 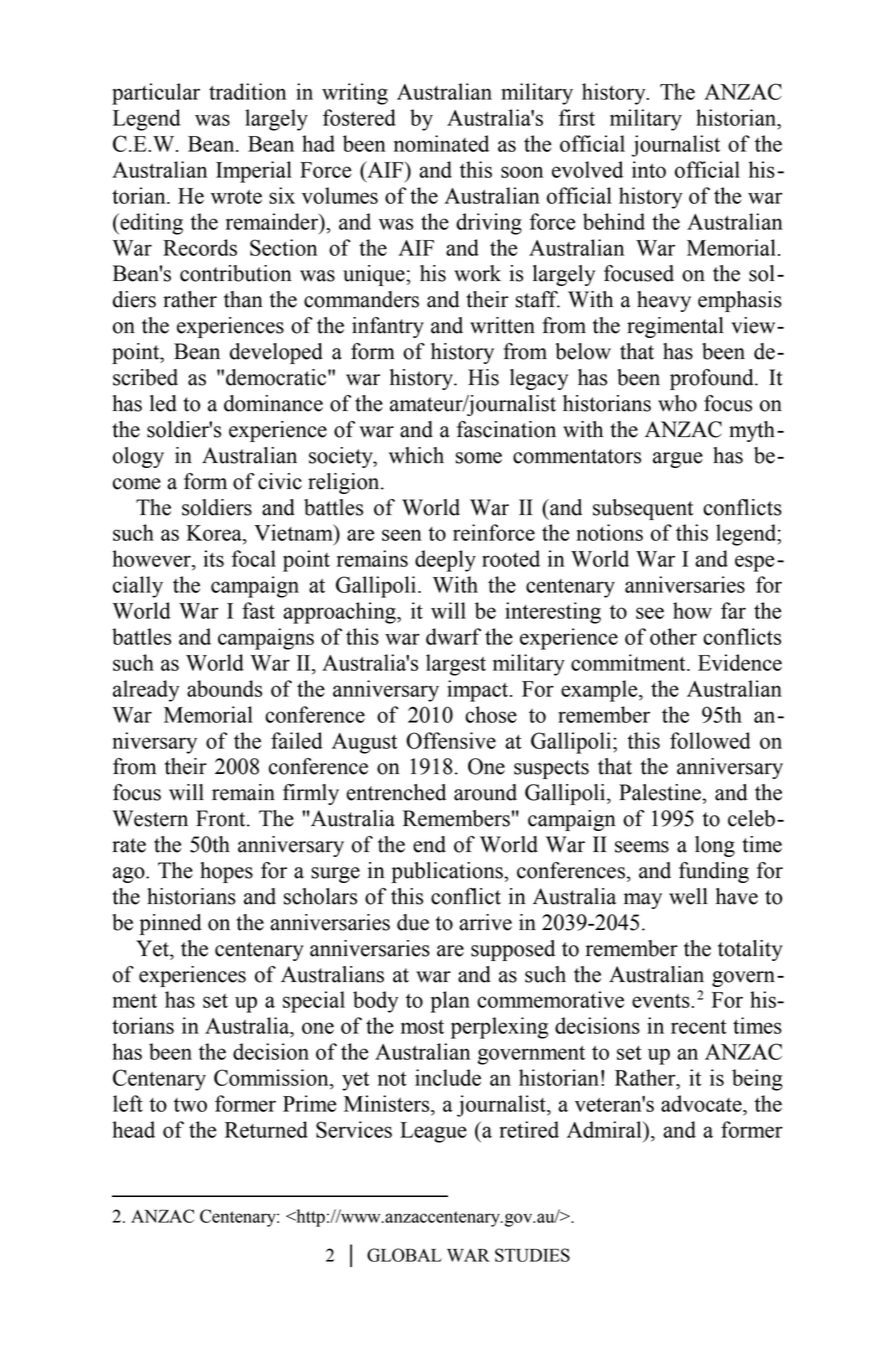 I want to click on into, so click(x=649, y=169).
